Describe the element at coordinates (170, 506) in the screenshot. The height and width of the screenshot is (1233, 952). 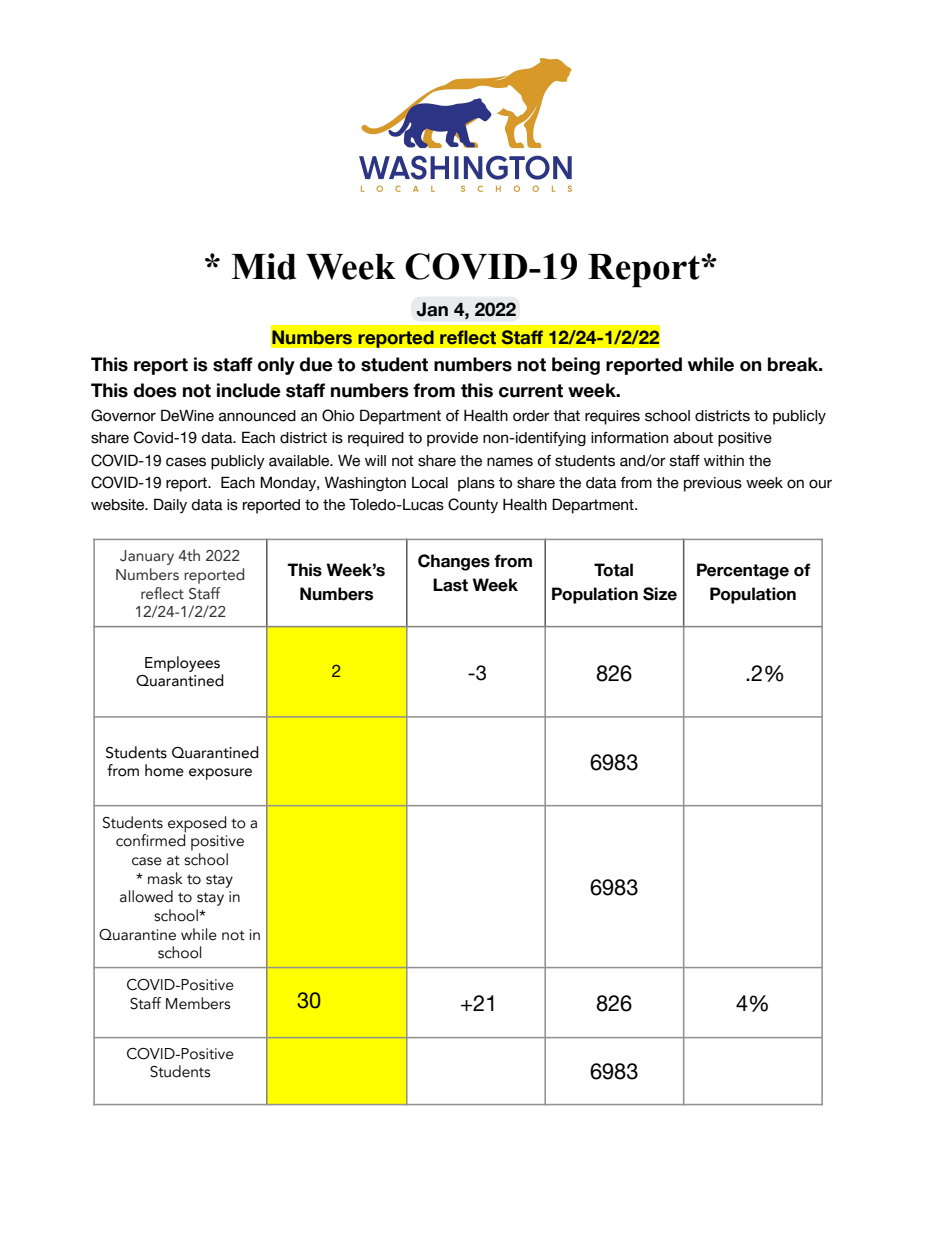
I see `Daily` at that location.
